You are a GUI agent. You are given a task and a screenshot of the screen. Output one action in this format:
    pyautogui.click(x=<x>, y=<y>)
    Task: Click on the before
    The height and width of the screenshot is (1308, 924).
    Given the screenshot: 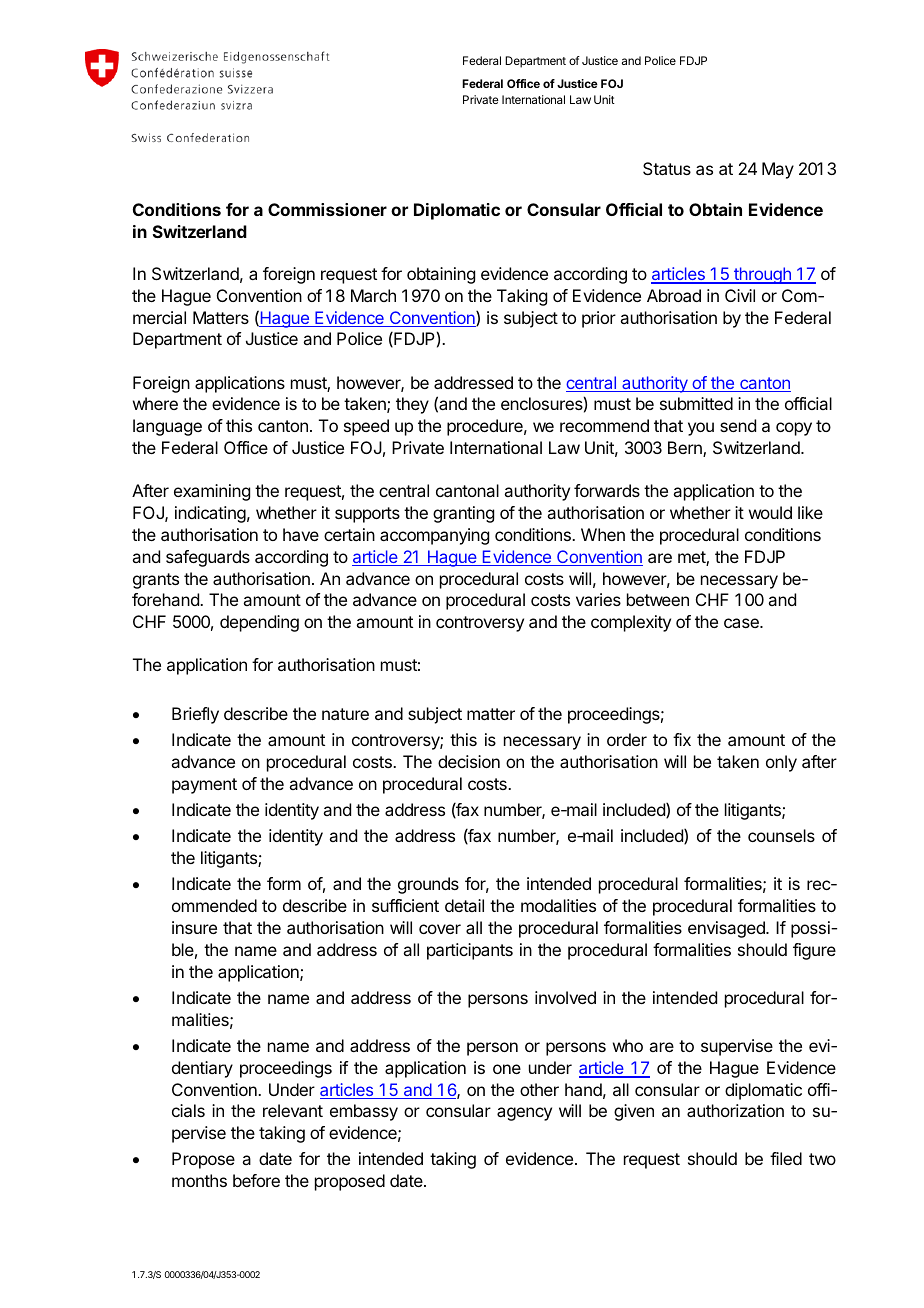 What is the action you would take?
    pyautogui.click(x=256, y=1180)
